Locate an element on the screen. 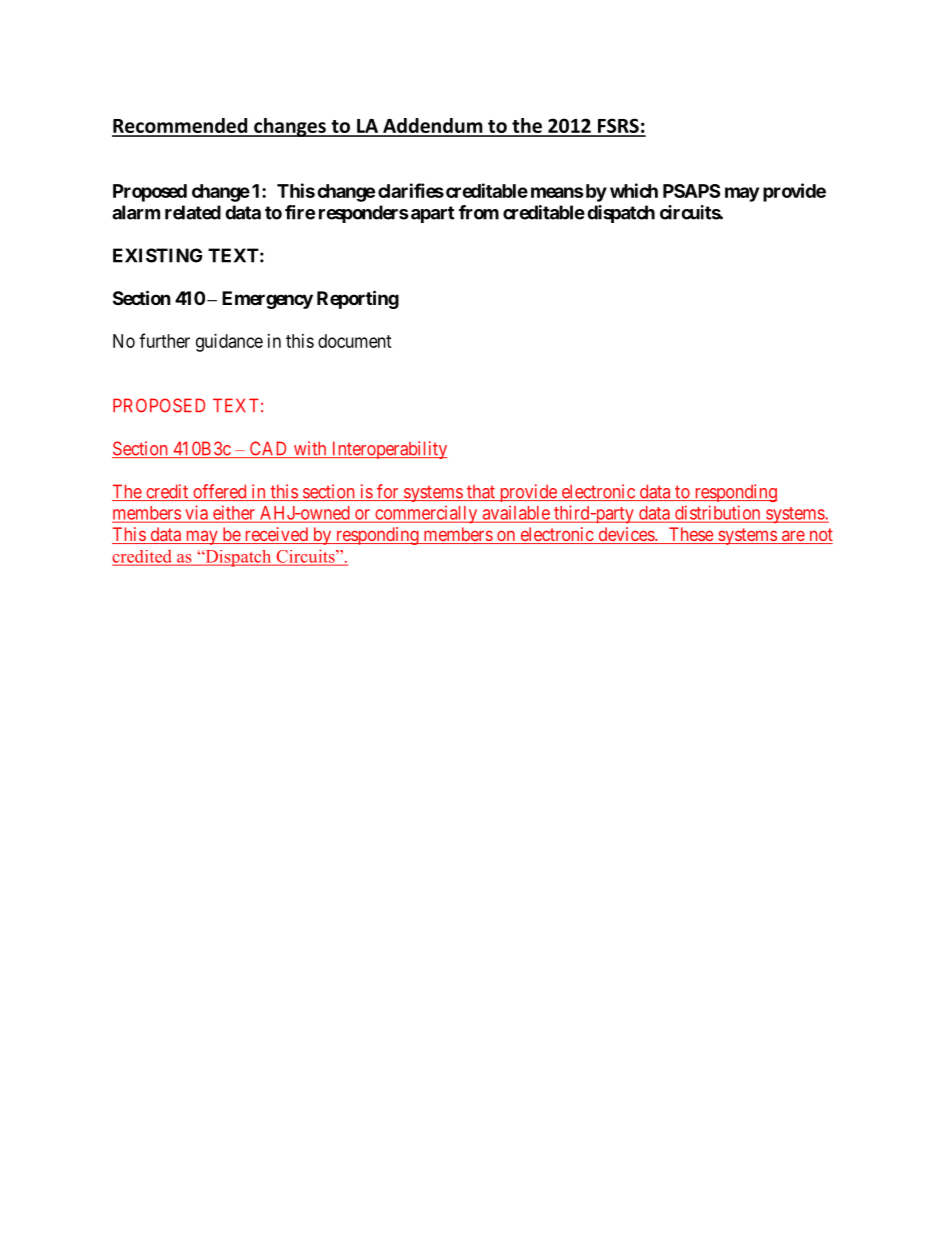 The height and width of the screenshot is (1233, 952). EXISTING is located at coordinates (157, 255).
